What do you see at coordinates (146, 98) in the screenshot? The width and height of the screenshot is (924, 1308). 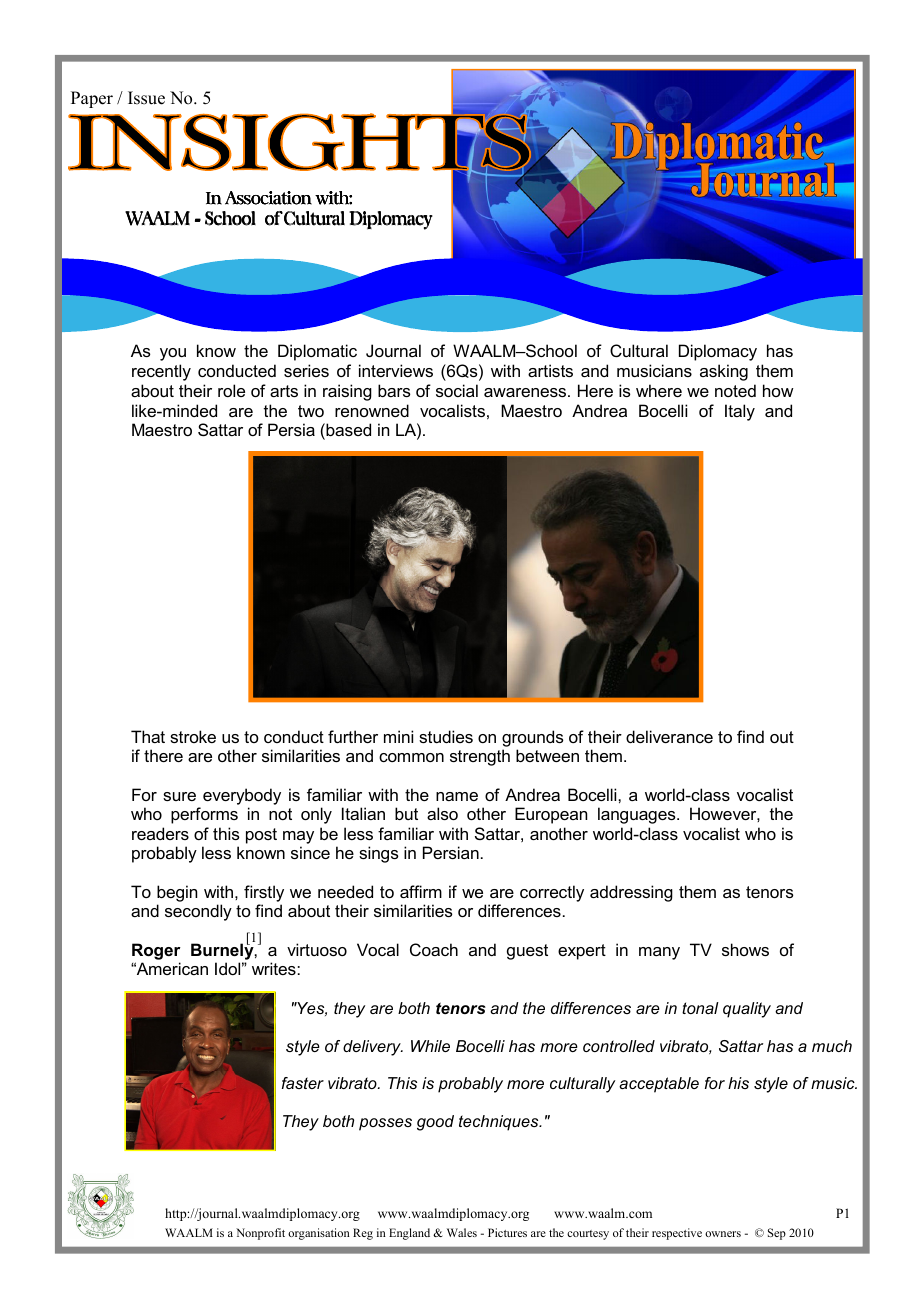 I see `Issue` at bounding box center [146, 98].
